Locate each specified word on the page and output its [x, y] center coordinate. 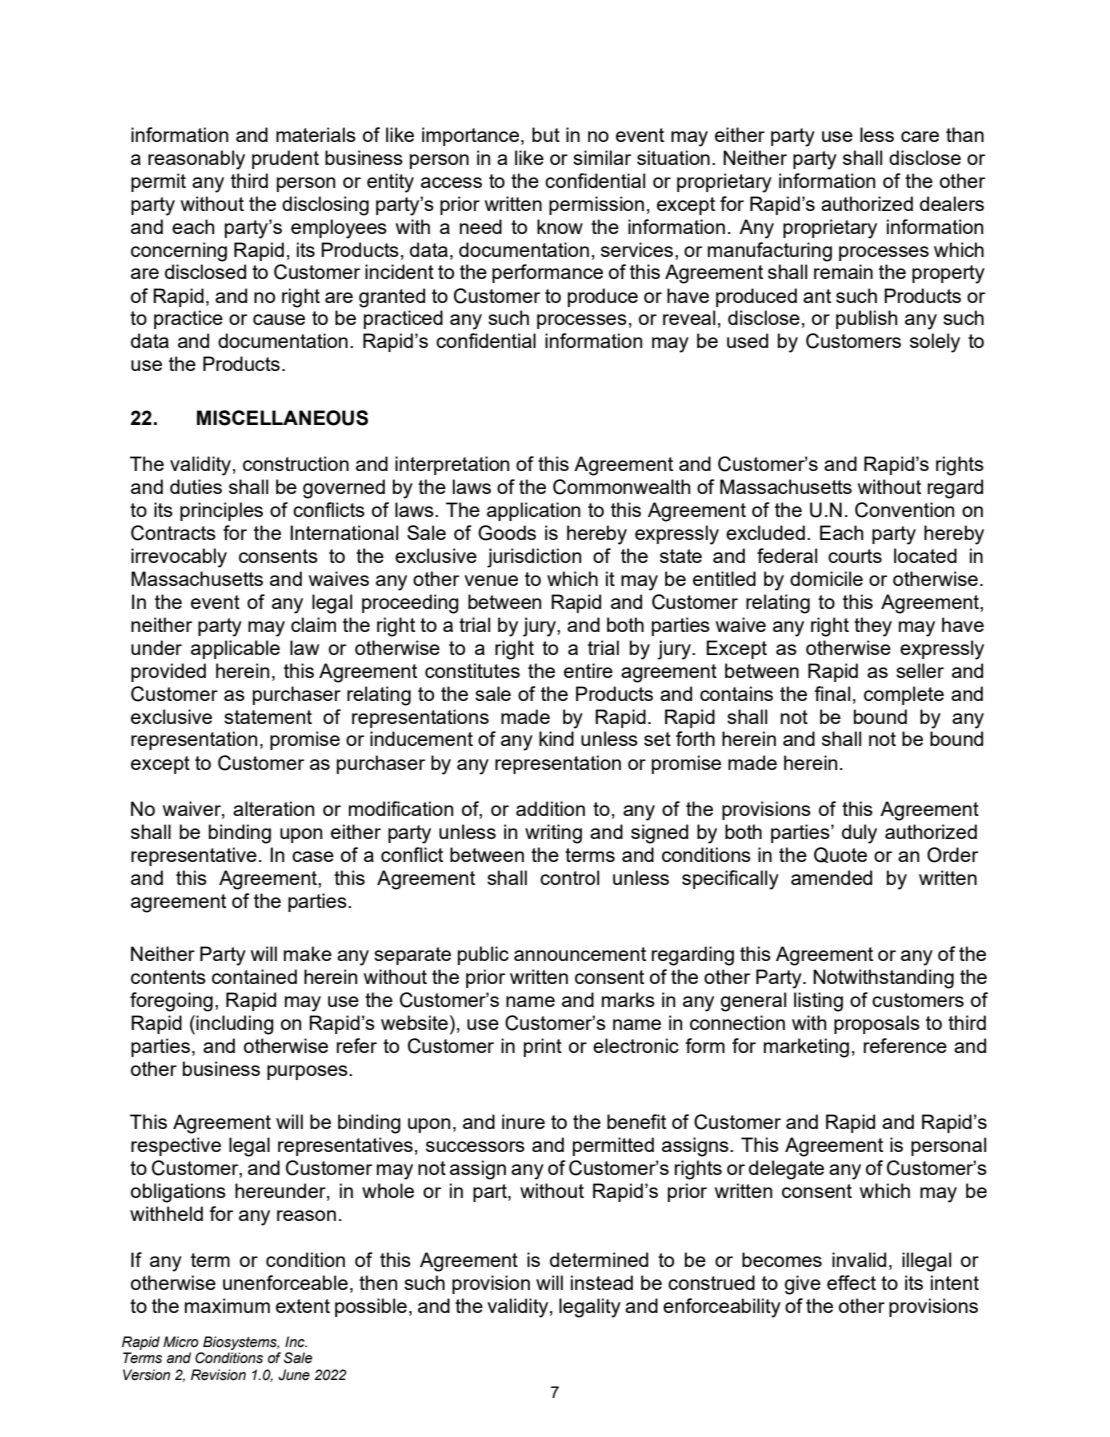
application [533, 511]
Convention [904, 510]
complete [904, 695]
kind [556, 738]
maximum [227, 1305]
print [543, 1047]
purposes [308, 1072]
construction [296, 463]
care [920, 136]
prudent [285, 159]
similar [602, 157]
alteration [273, 808]
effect [851, 1282]
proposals [877, 1024]
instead [602, 1282]
